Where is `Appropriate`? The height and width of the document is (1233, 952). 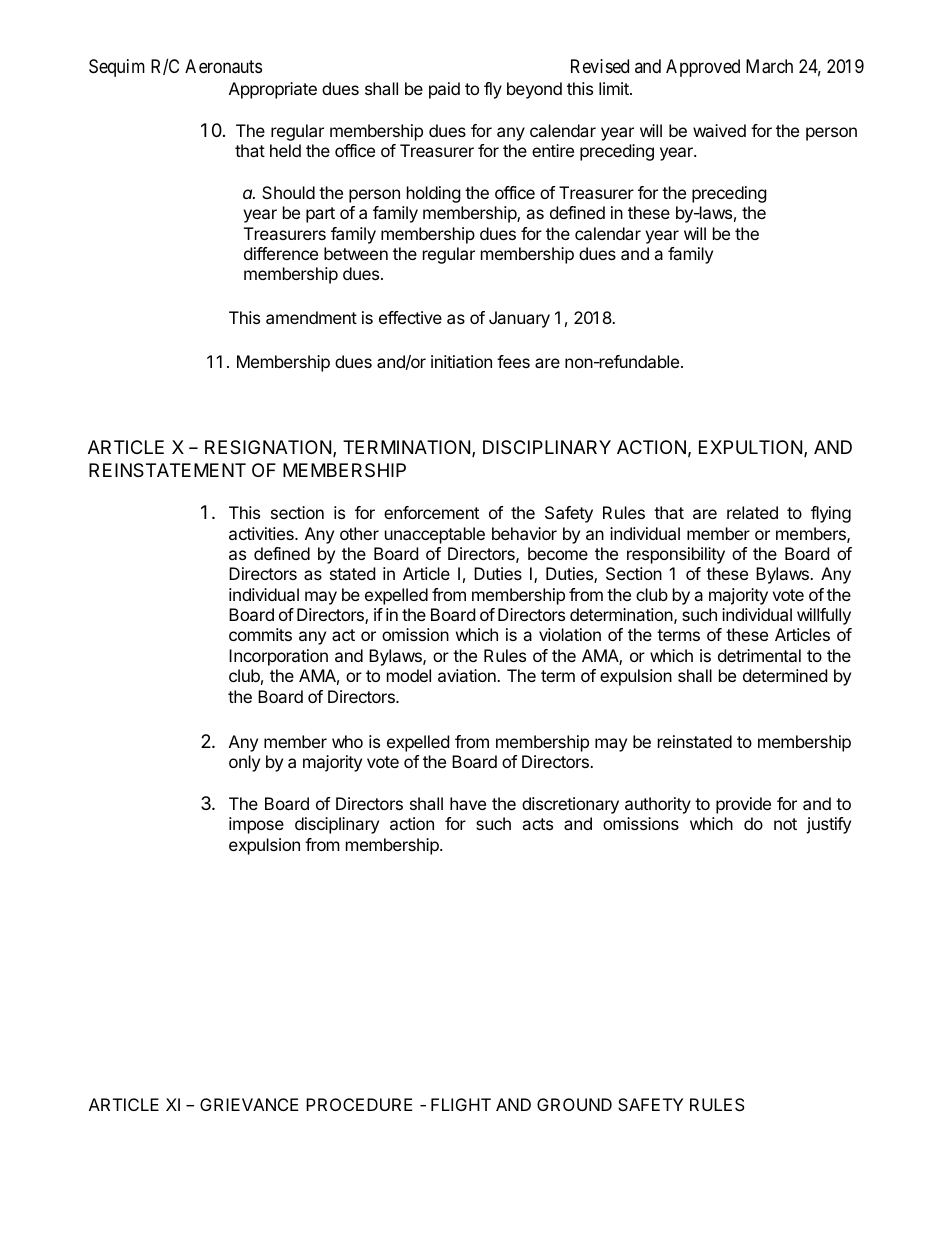
Appropriate is located at coordinates (273, 90).
